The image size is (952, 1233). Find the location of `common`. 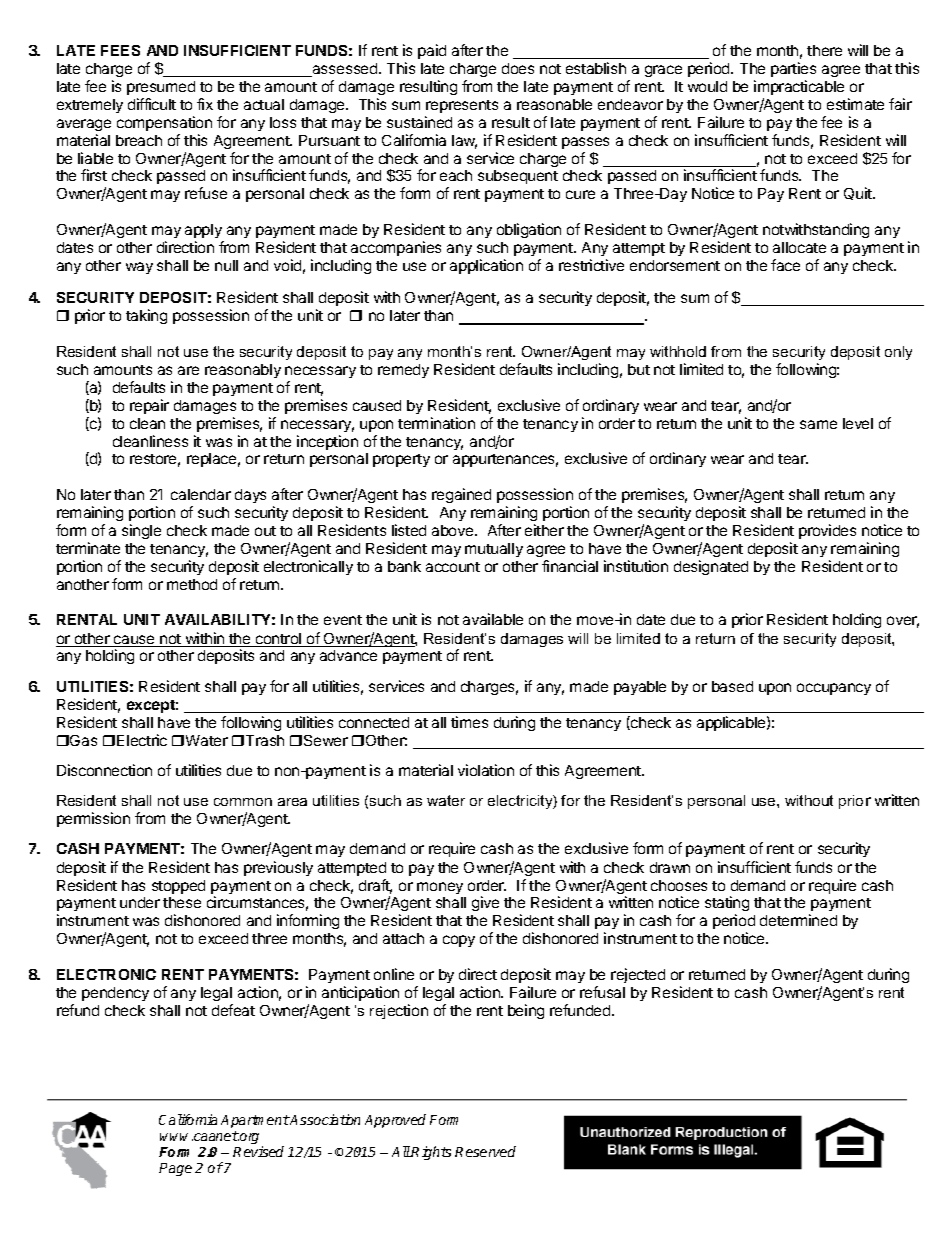

common is located at coordinates (243, 802).
